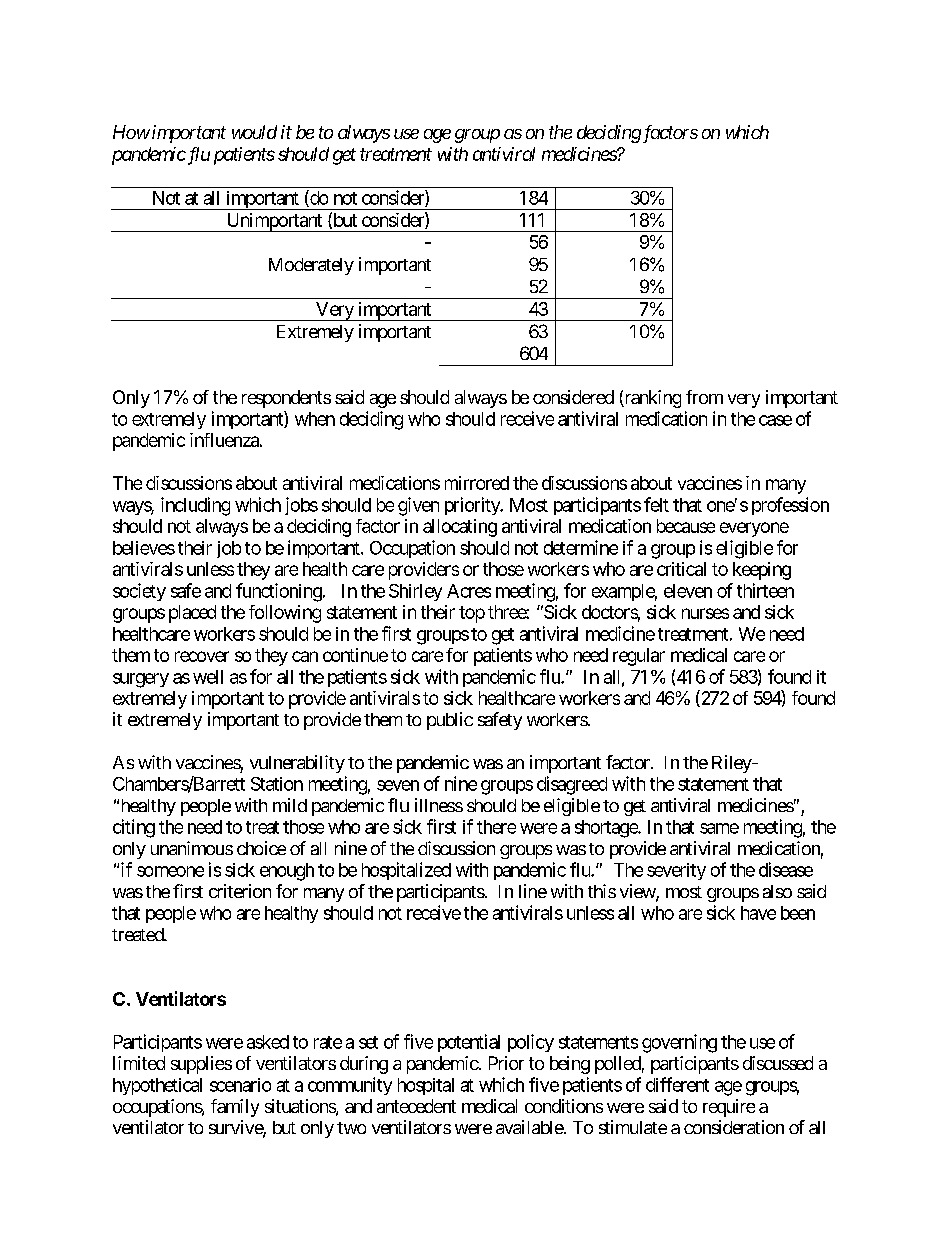  What do you see at coordinates (254, 132) in the page?
I see `would` at bounding box center [254, 132].
